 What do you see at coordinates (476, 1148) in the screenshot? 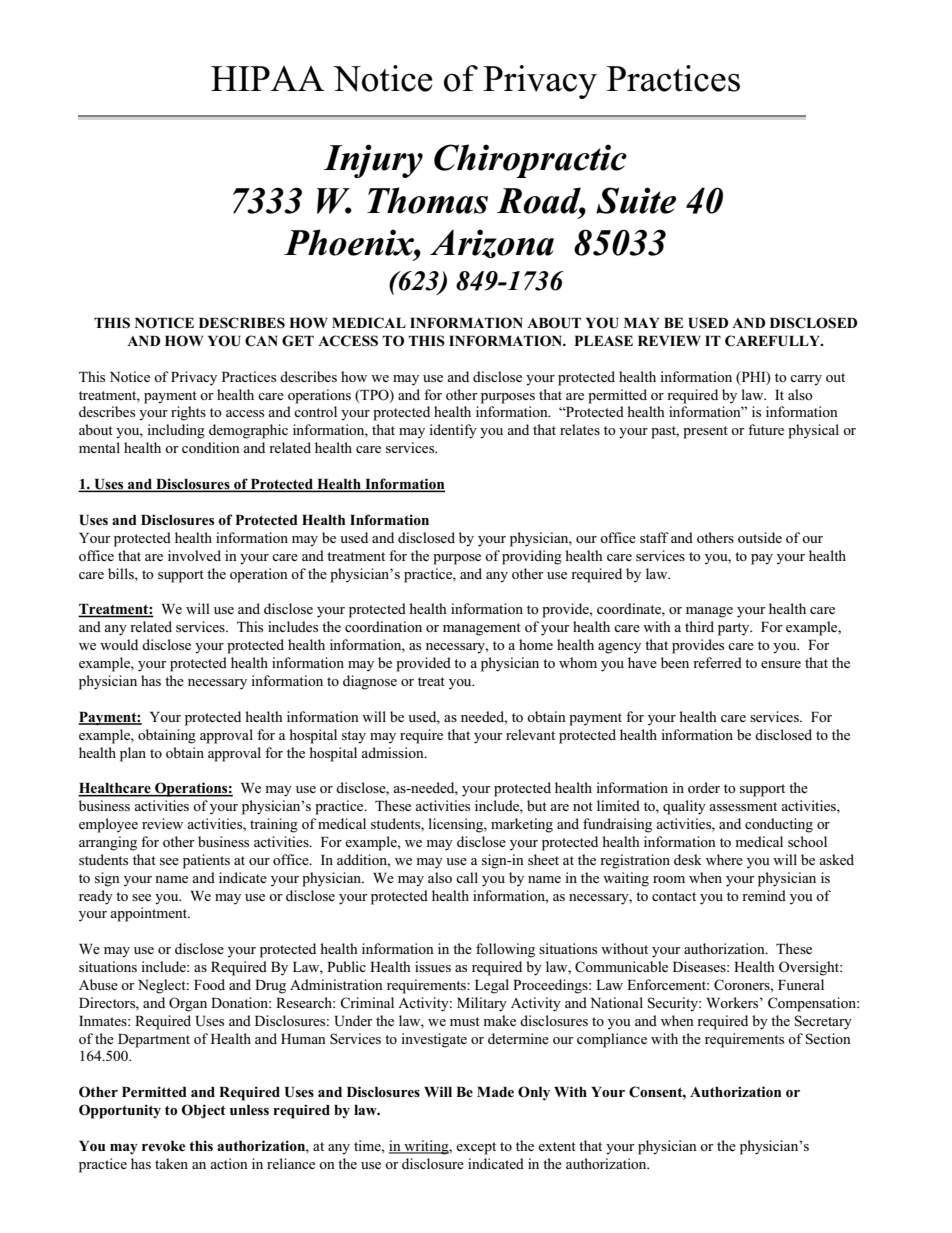
I see `except` at bounding box center [476, 1148].
